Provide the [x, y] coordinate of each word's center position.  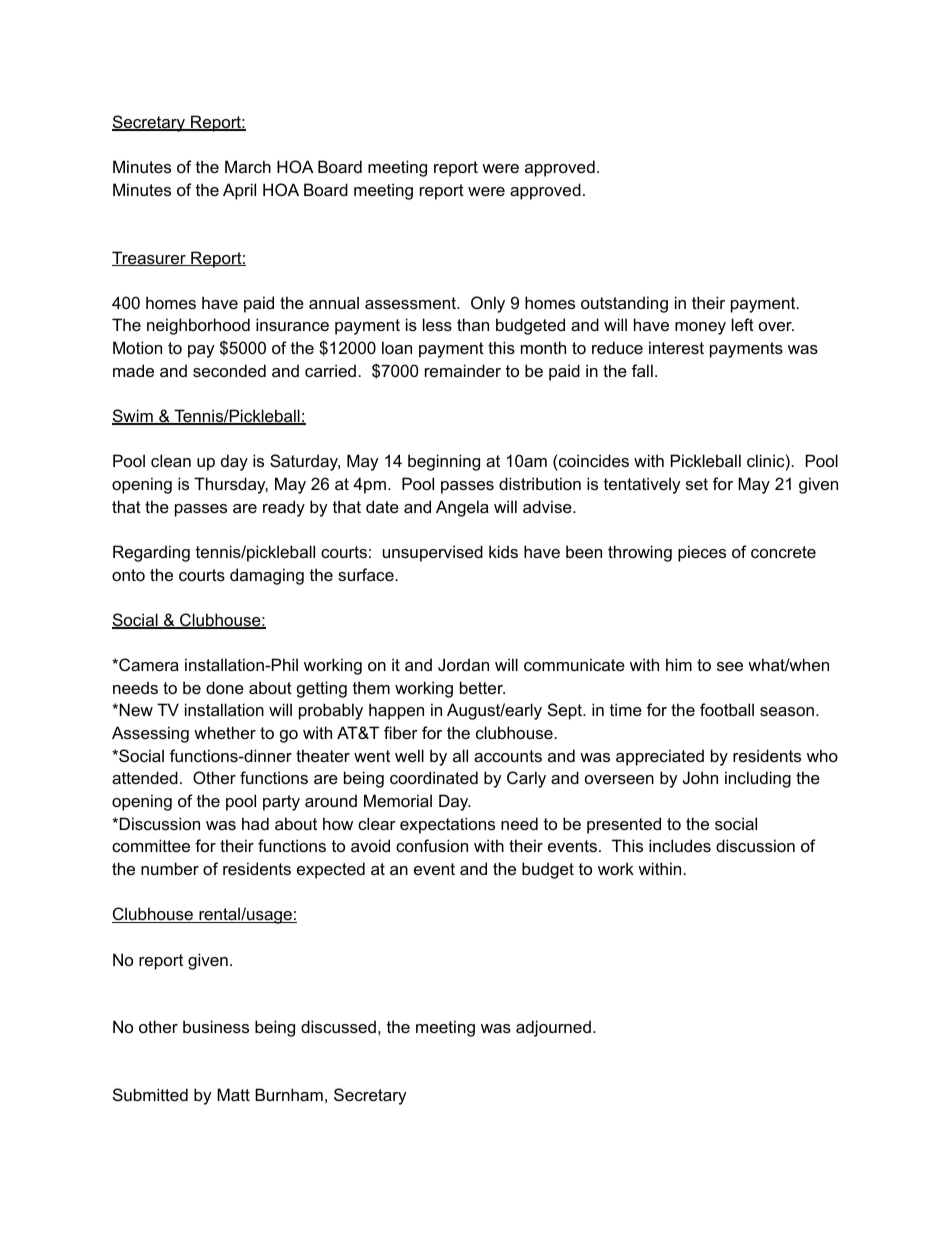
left [743, 324]
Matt [233, 1094]
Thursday [231, 485]
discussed [338, 1026]
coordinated [434, 777]
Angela [462, 508]
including [758, 779]
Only [488, 304]
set [697, 484]
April [239, 191]
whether [225, 732]
